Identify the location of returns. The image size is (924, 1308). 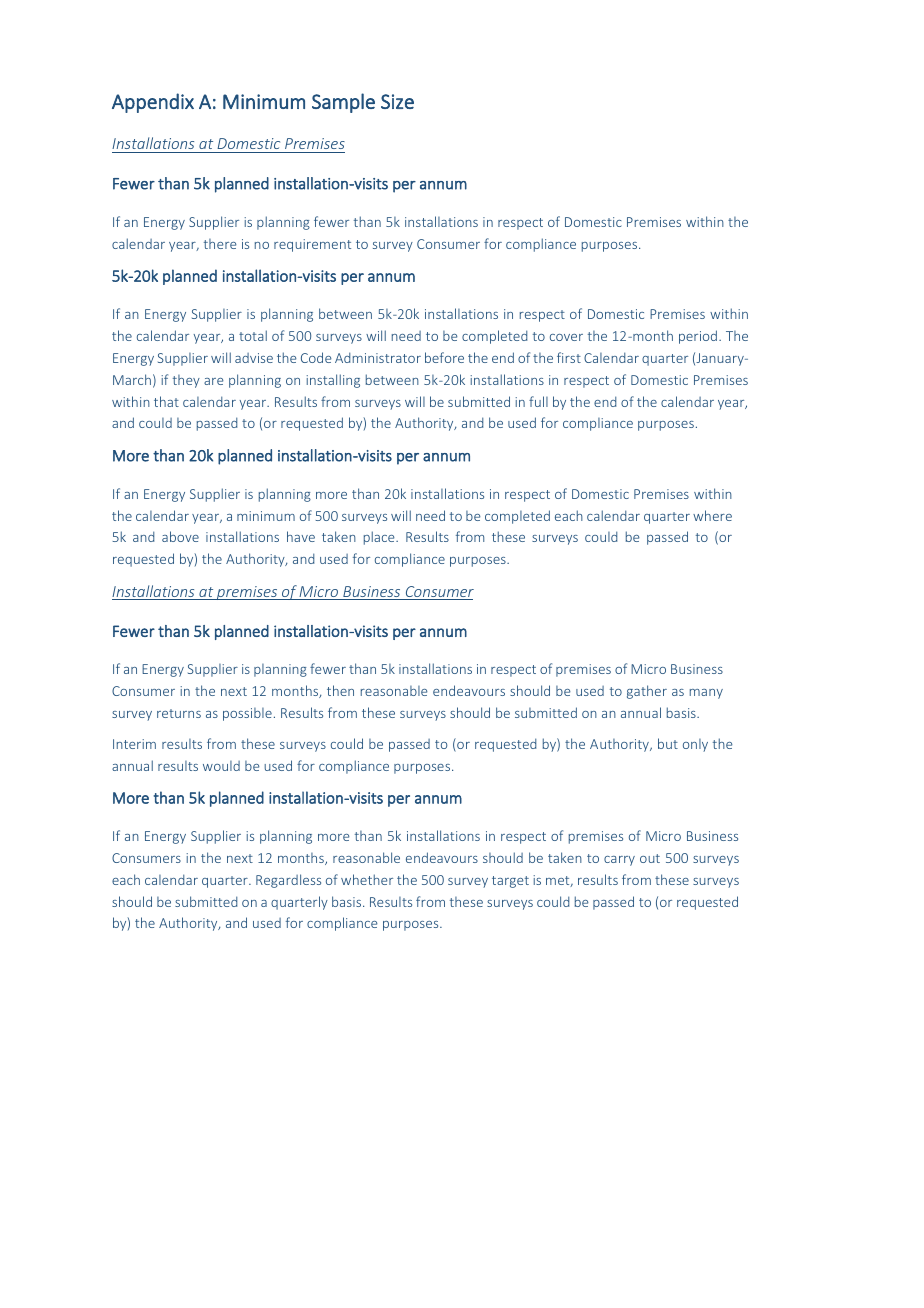
(179, 713).
